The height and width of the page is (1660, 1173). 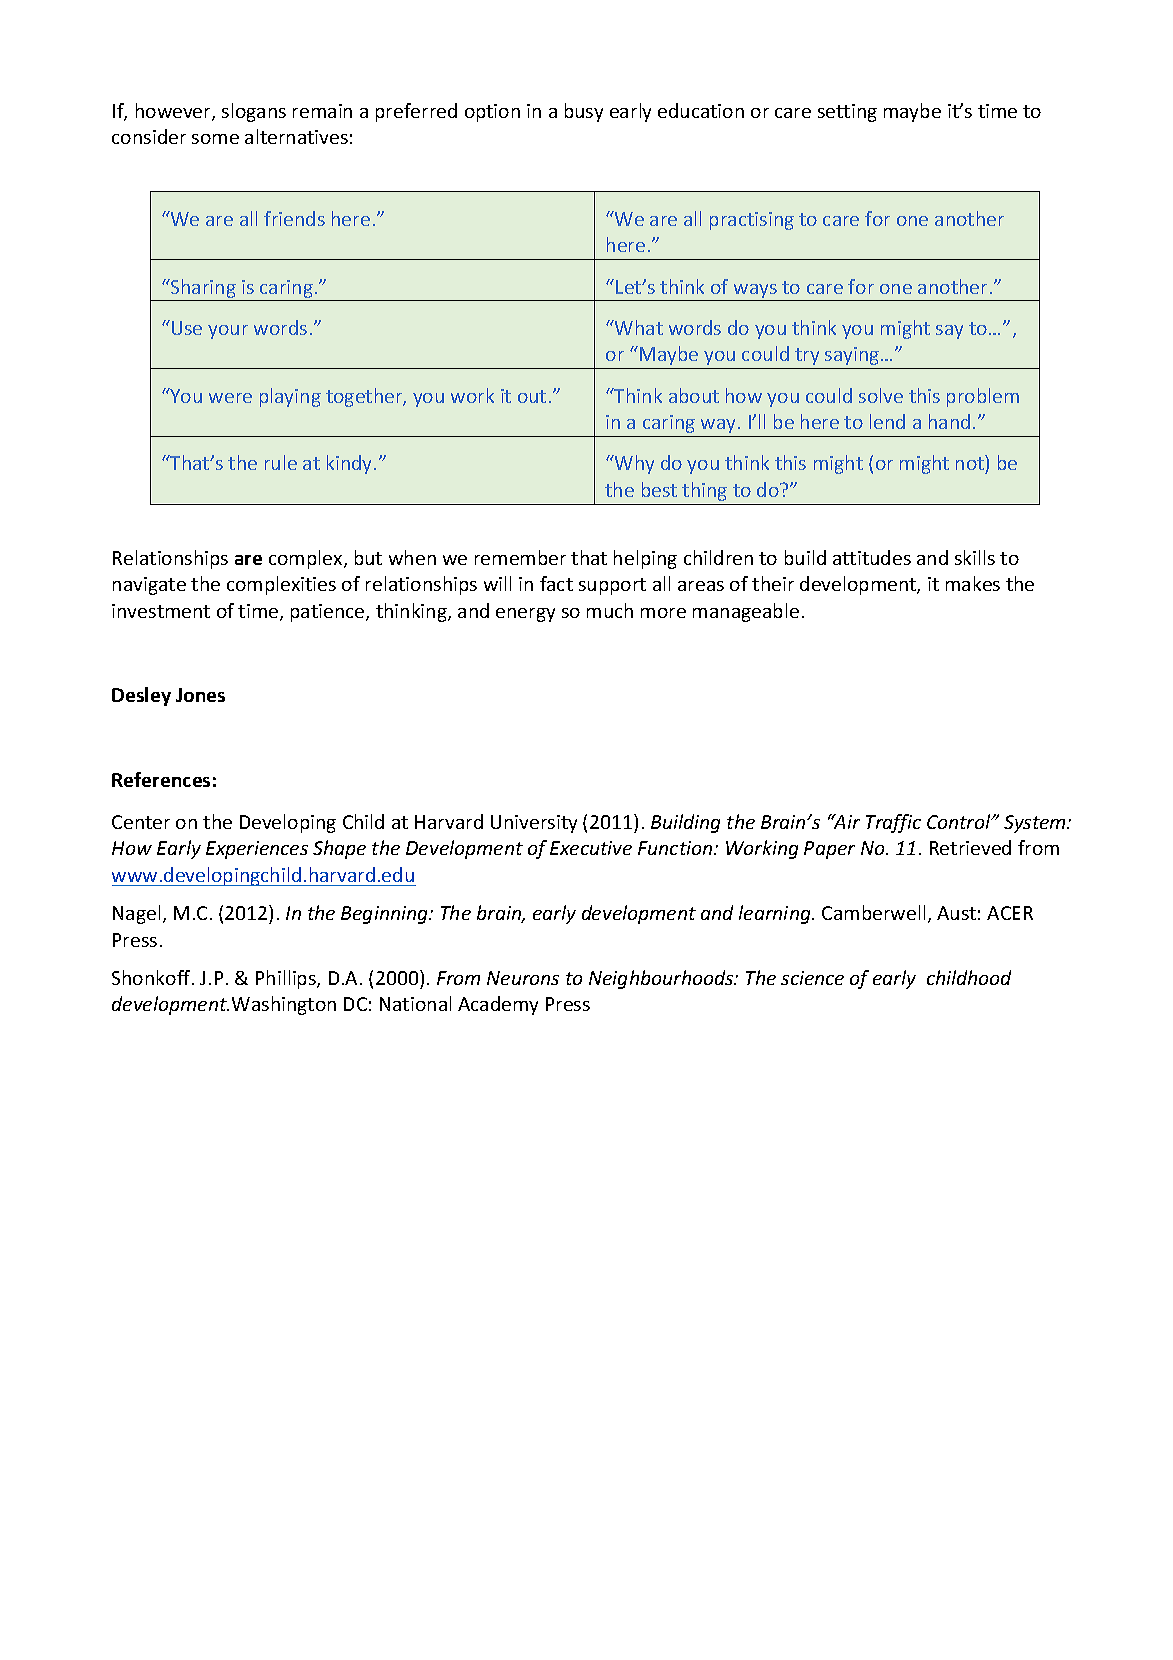 I want to click on navigate, so click(x=149, y=586).
